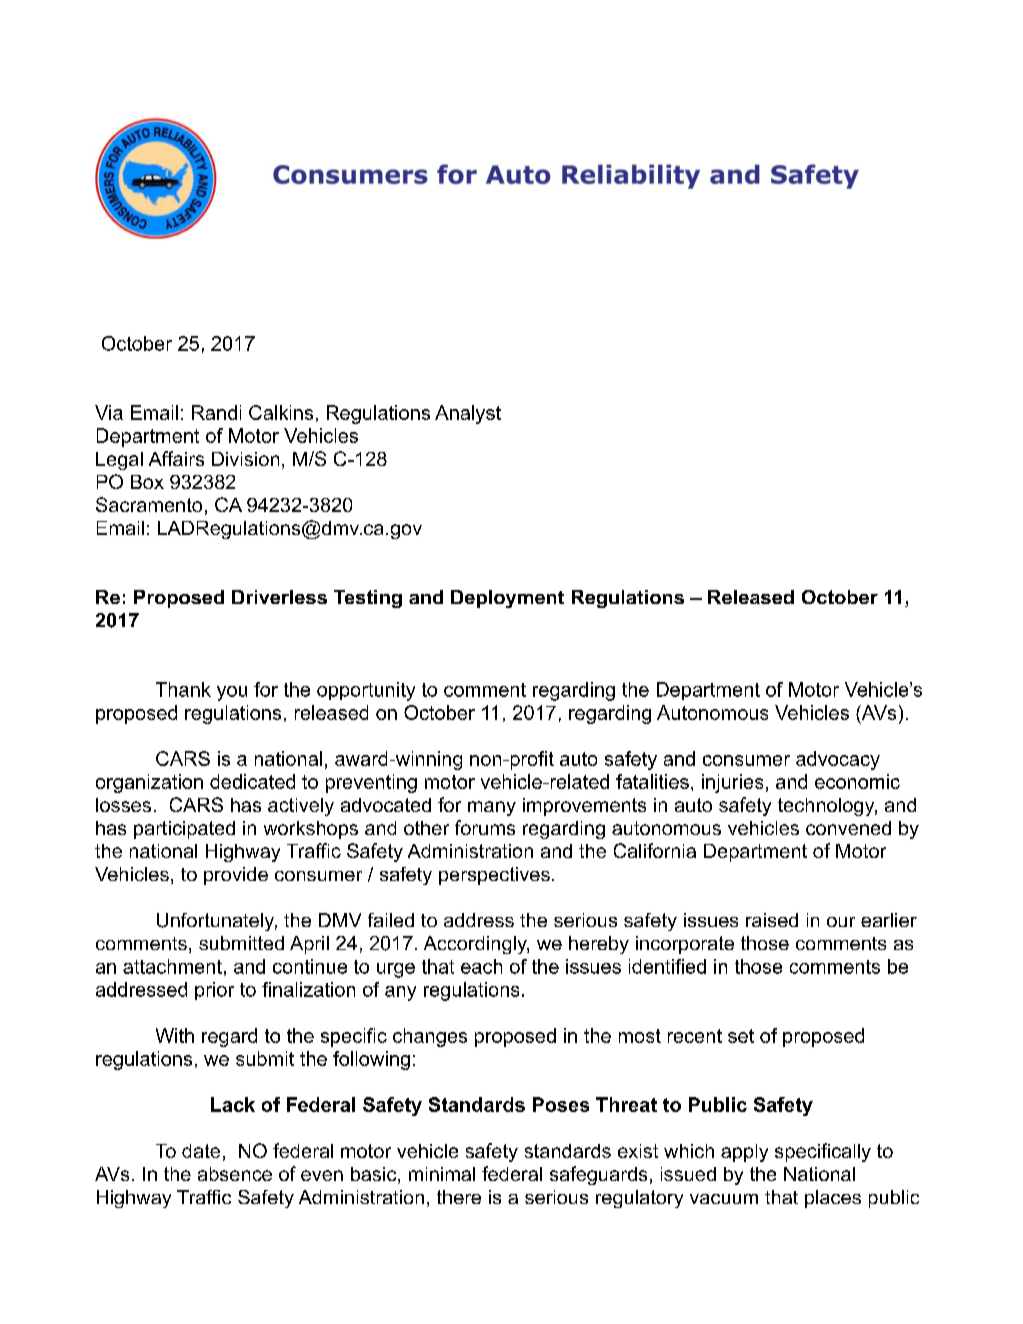  I want to click on many, so click(492, 808).
